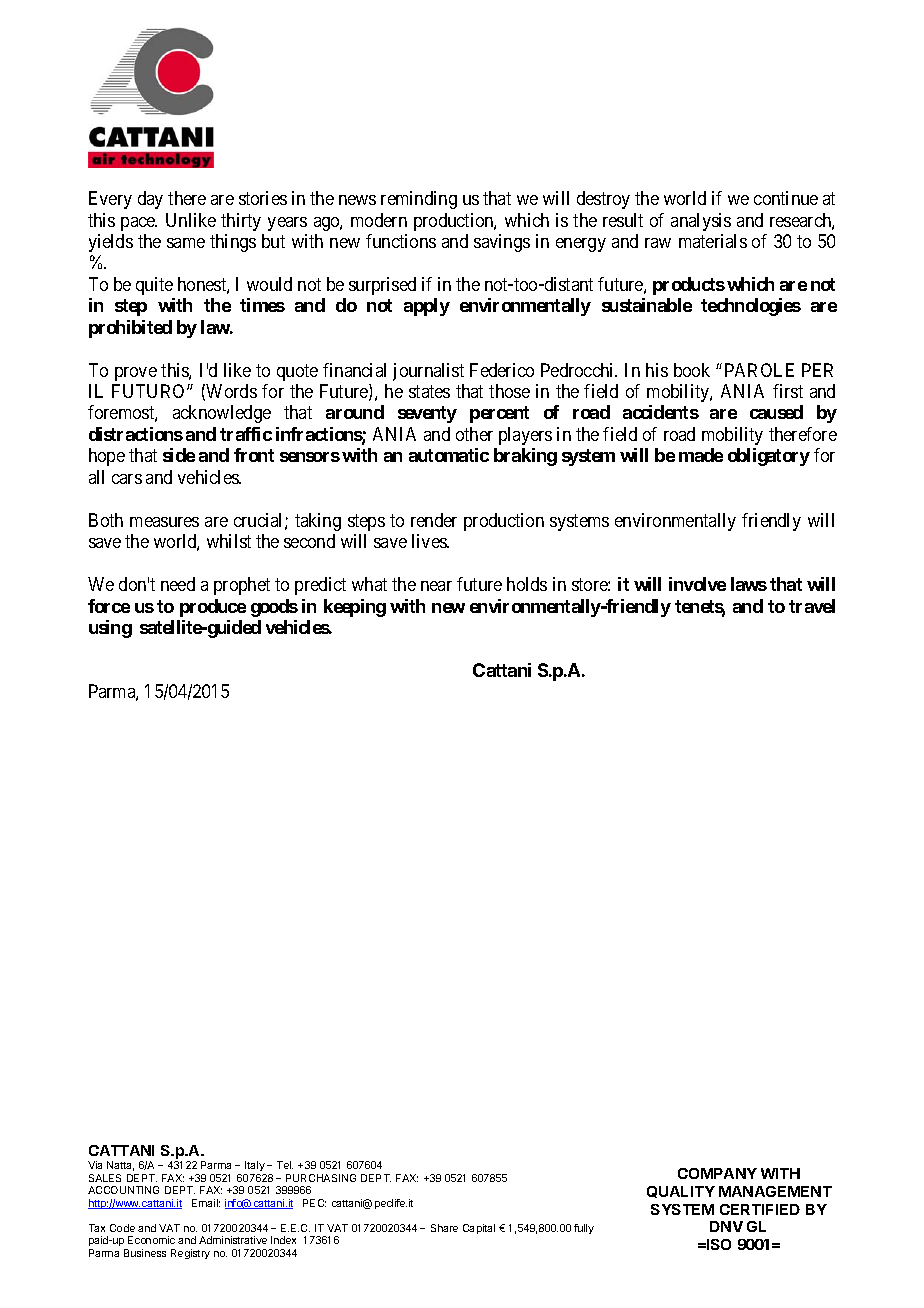 The image size is (924, 1308). I want to click on using, so click(110, 629).
